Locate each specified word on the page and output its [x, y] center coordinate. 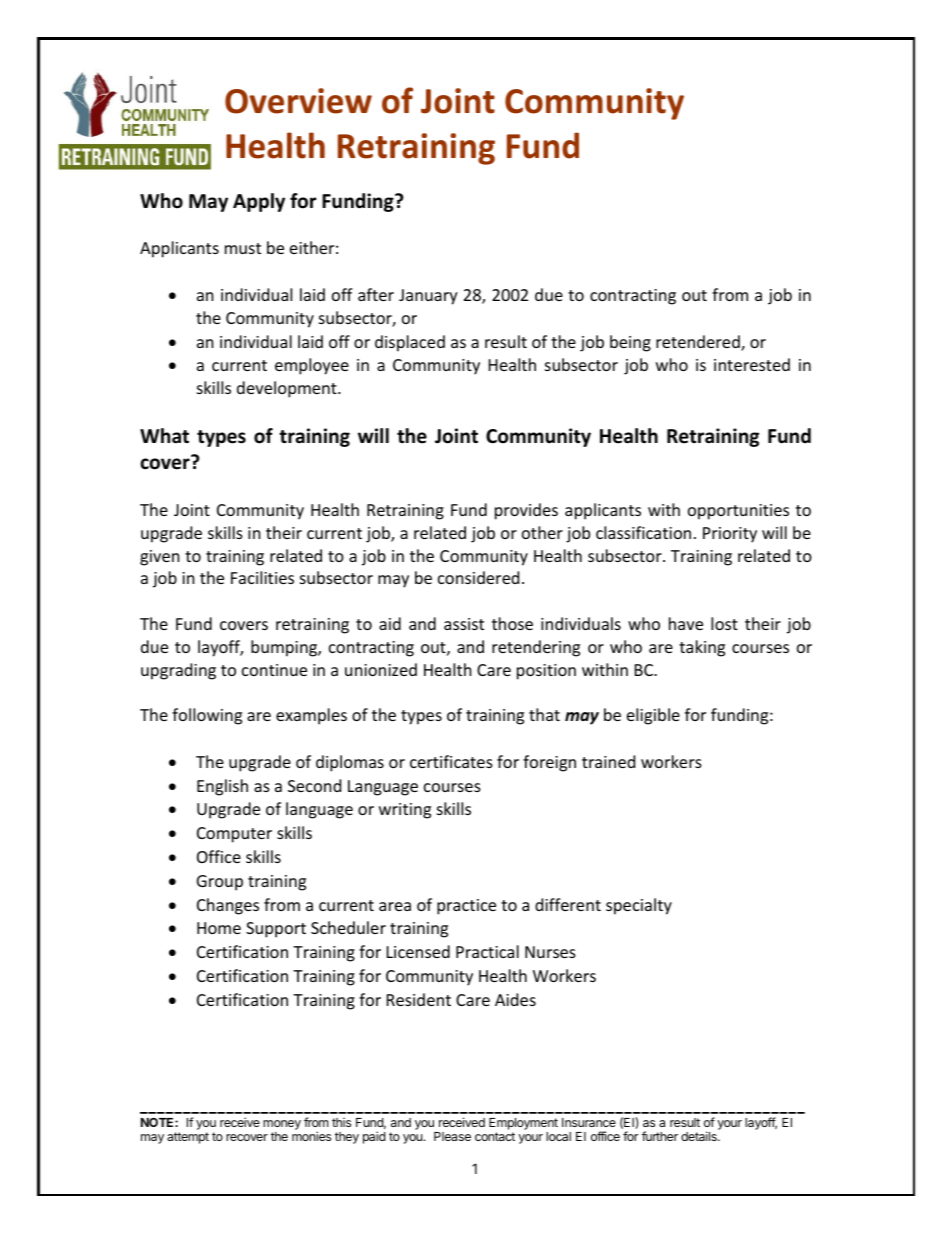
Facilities [262, 577]
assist [464, 624]
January [428, 297]
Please [452, 1136]
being [630, 343]
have [686, 623]
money [282, 1126]
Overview [298, 101]
